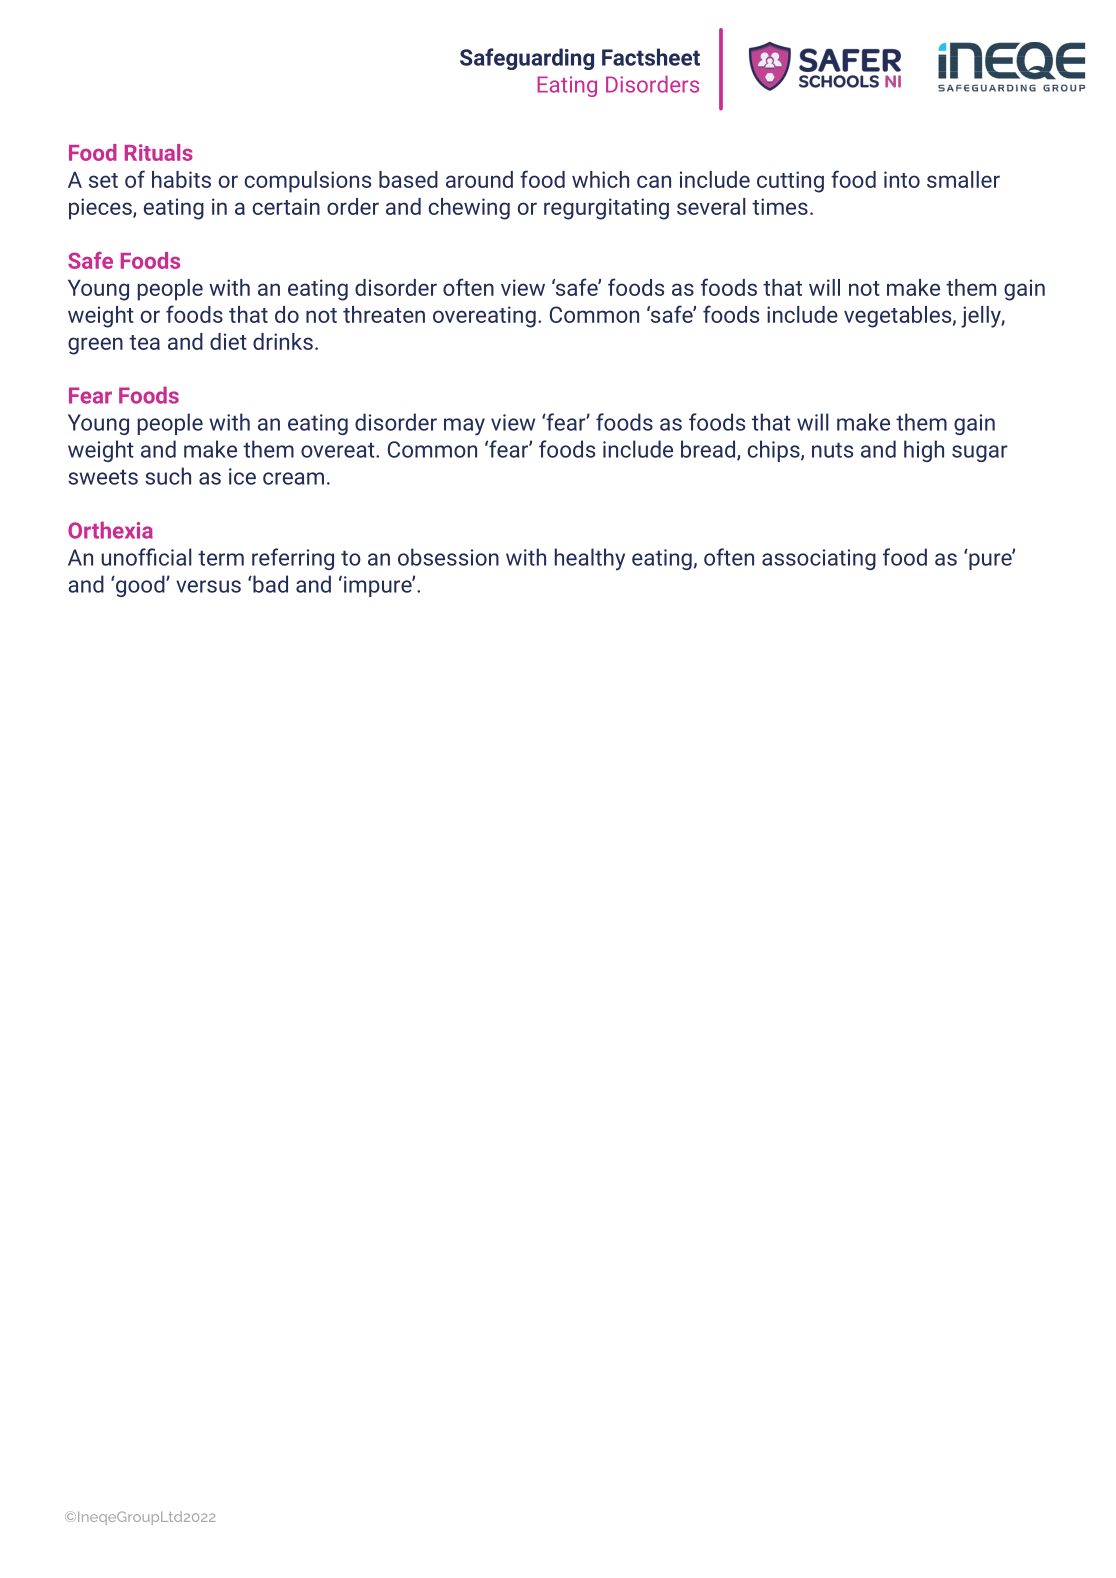 The height and width of the screenshot is (1578, 1116). Describe the element at coordinates (479, 179) in the screenshot. I see `around` at that location.
